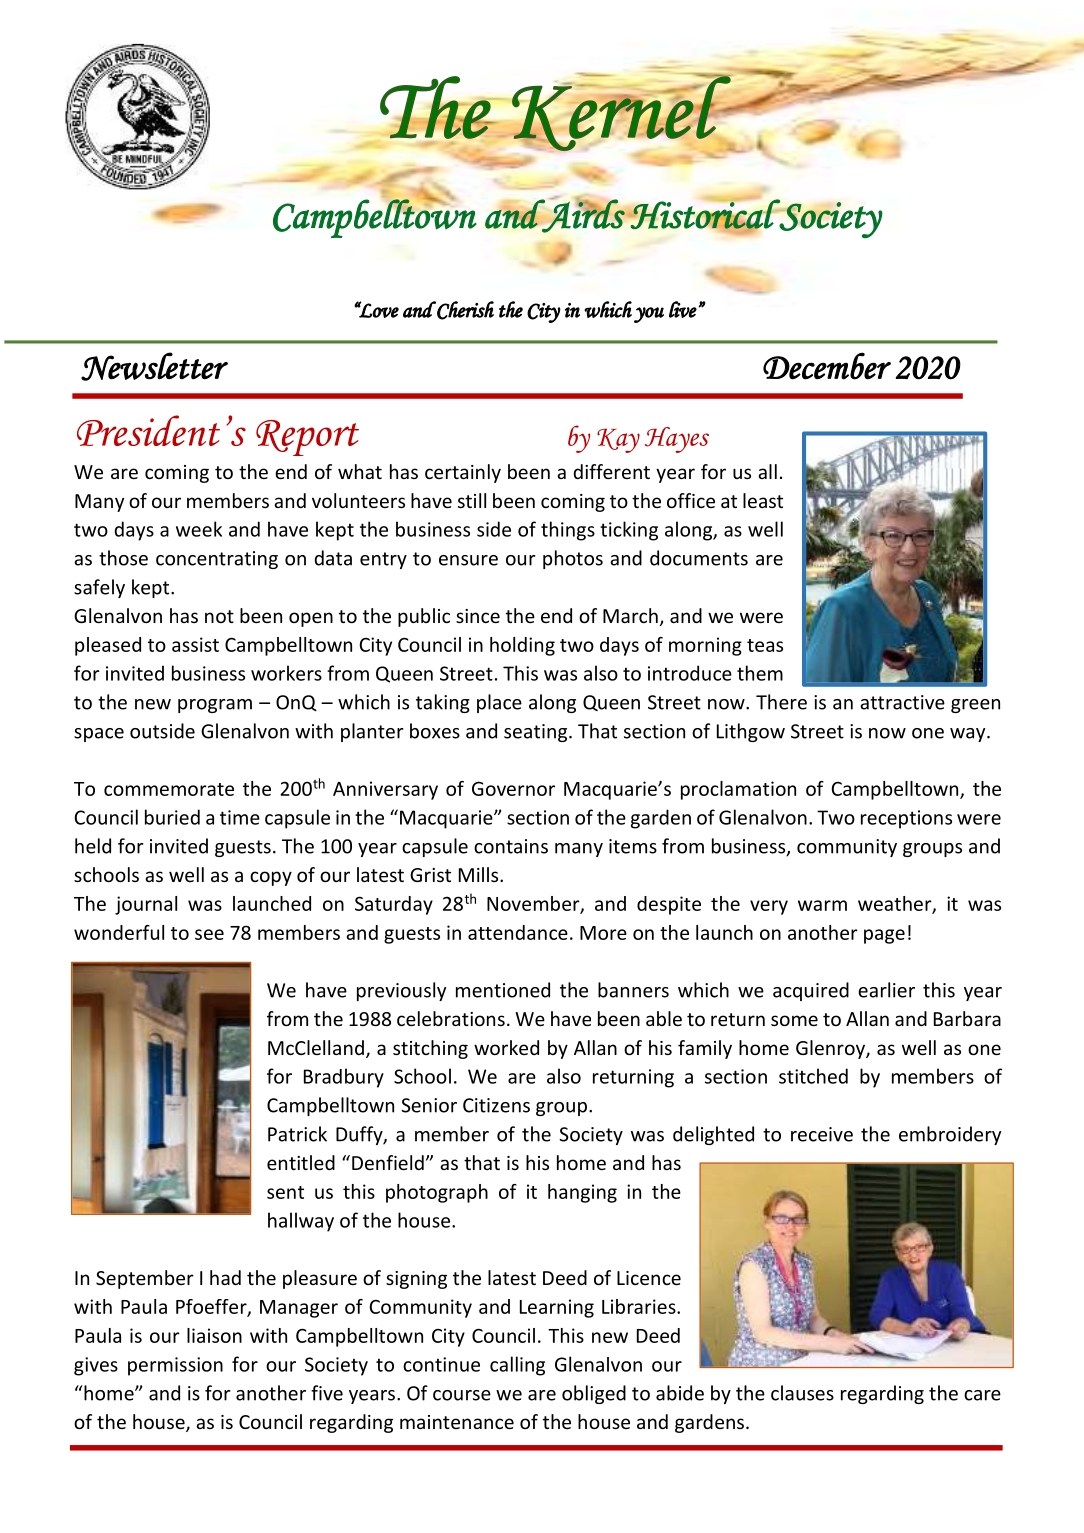  Describe the element at coordinates (175, 1366) in the document. I see `permission` at that location.
